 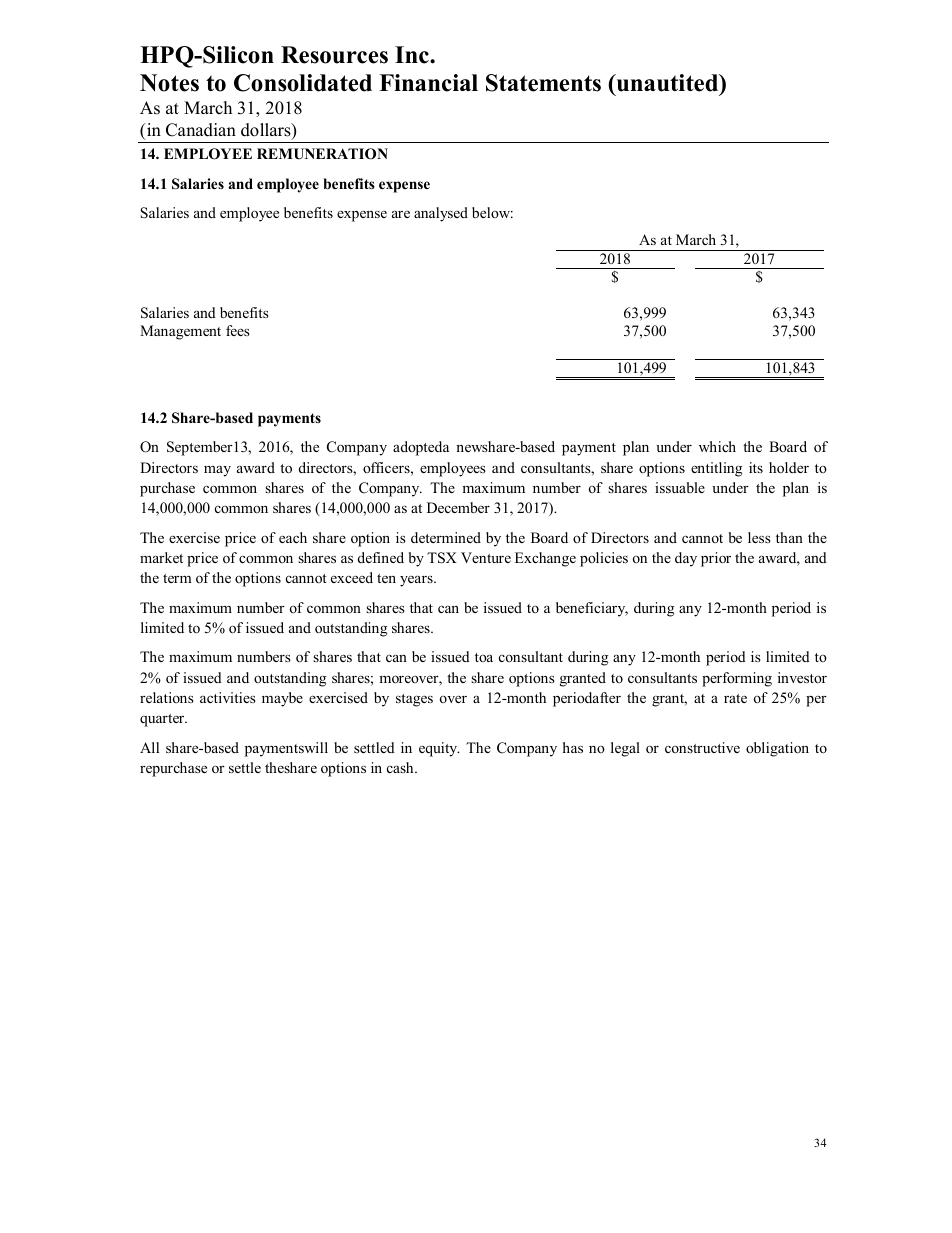 What do you see at coordinates (759, 537) in the screenshot?
I see `less` at bounding box center [759, 537].
